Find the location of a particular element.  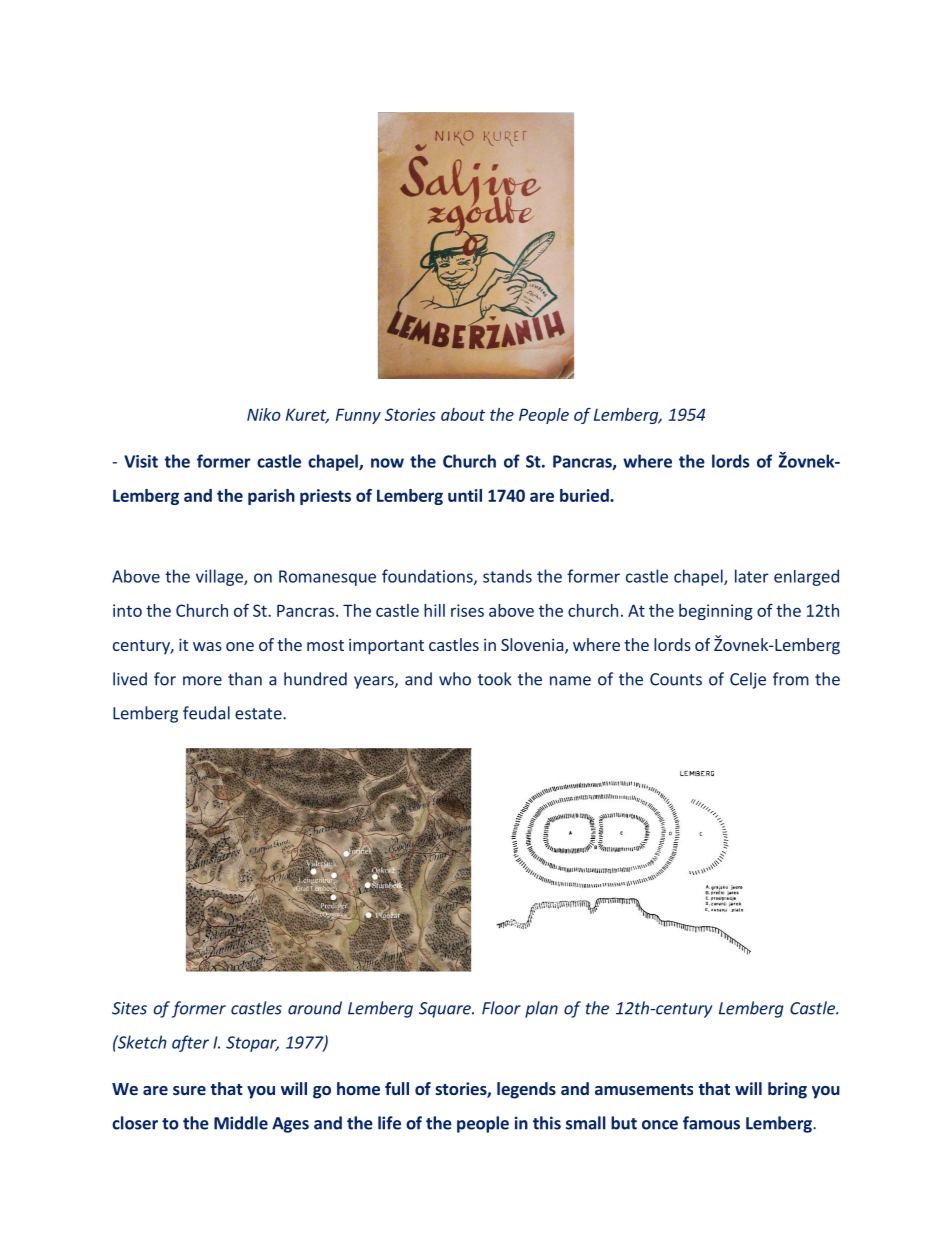

sure is located at coordinates (189, 1090).
